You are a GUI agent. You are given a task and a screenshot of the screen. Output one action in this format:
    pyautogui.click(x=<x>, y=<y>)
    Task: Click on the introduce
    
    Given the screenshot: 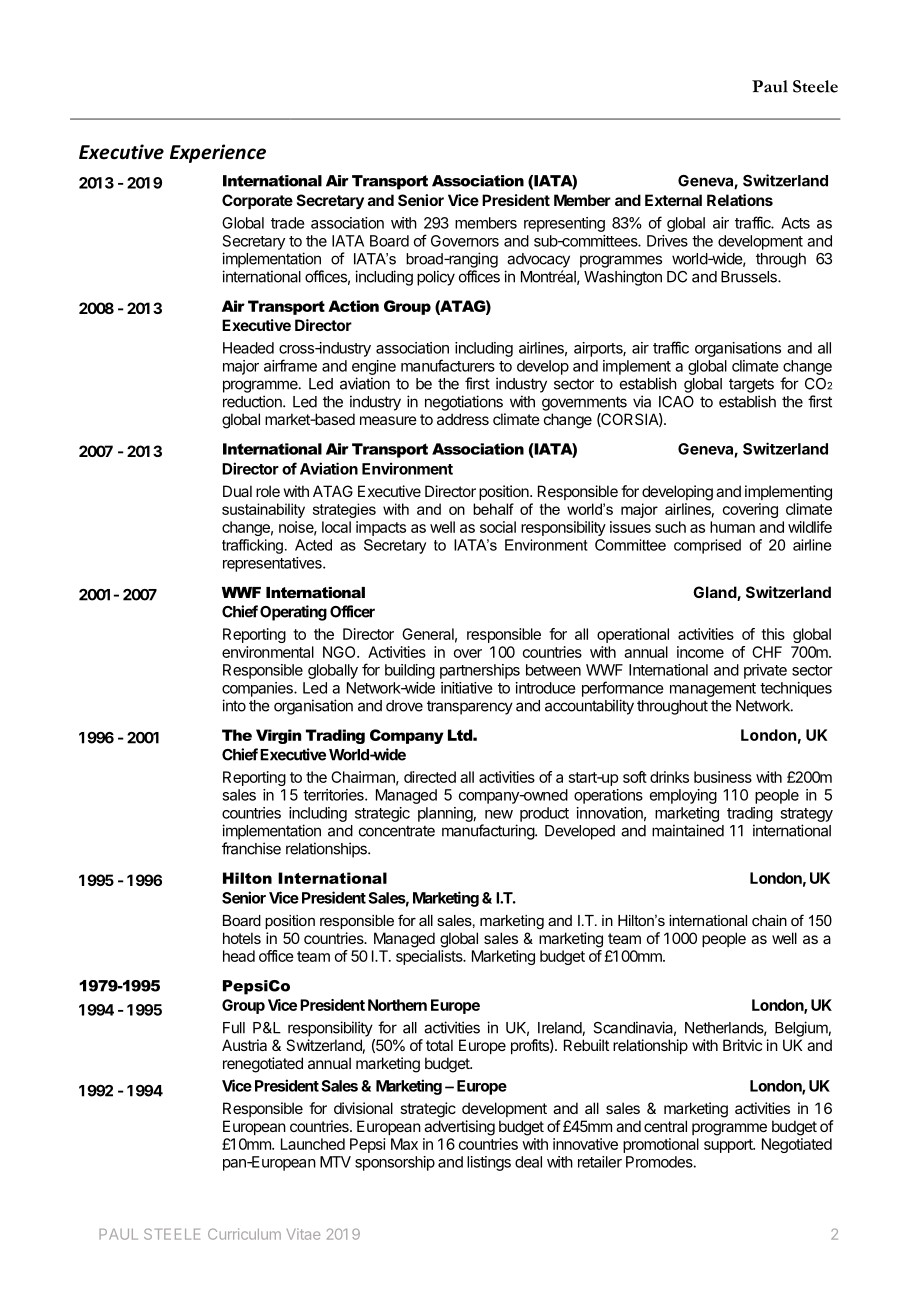 What is the action you would take?
    pyautogui.click(x=546, y=688)
